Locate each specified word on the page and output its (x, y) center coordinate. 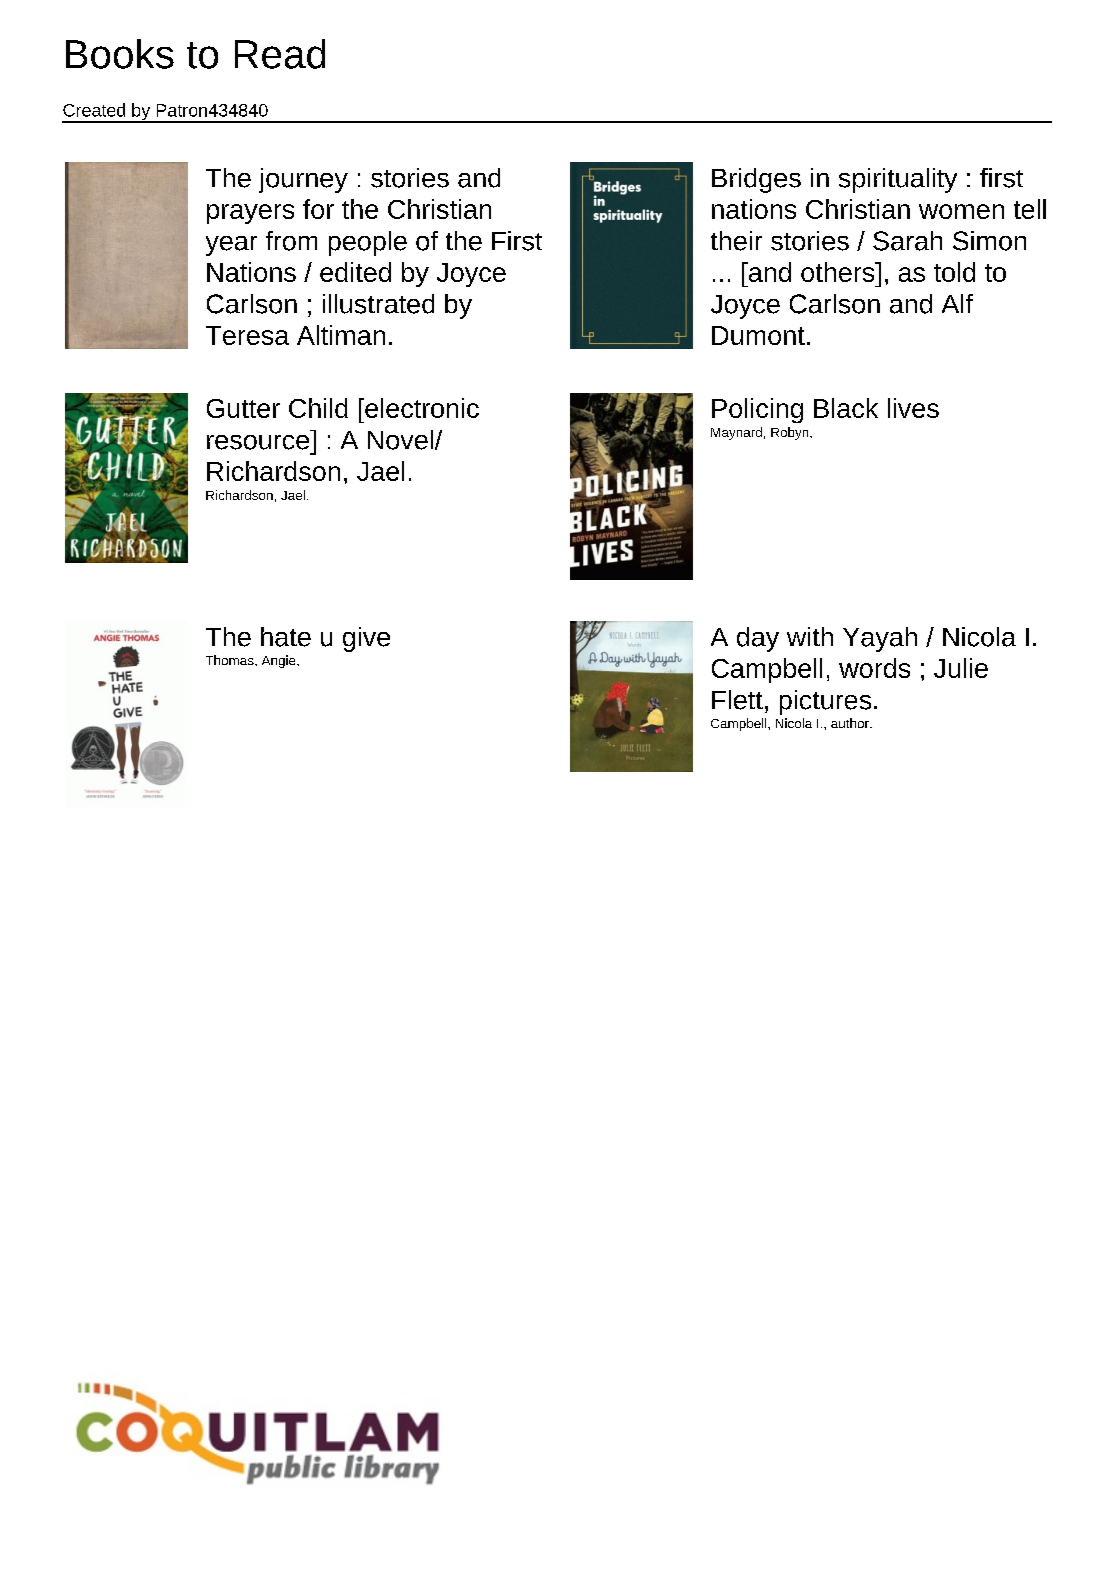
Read (280, 54)
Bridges (756, 180)
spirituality (898, 180)
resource (258, 442)
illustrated (378, 304)
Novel (400, 440)
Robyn (791, 433)
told (954, 272)
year (231, 246)
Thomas (231, 660)
